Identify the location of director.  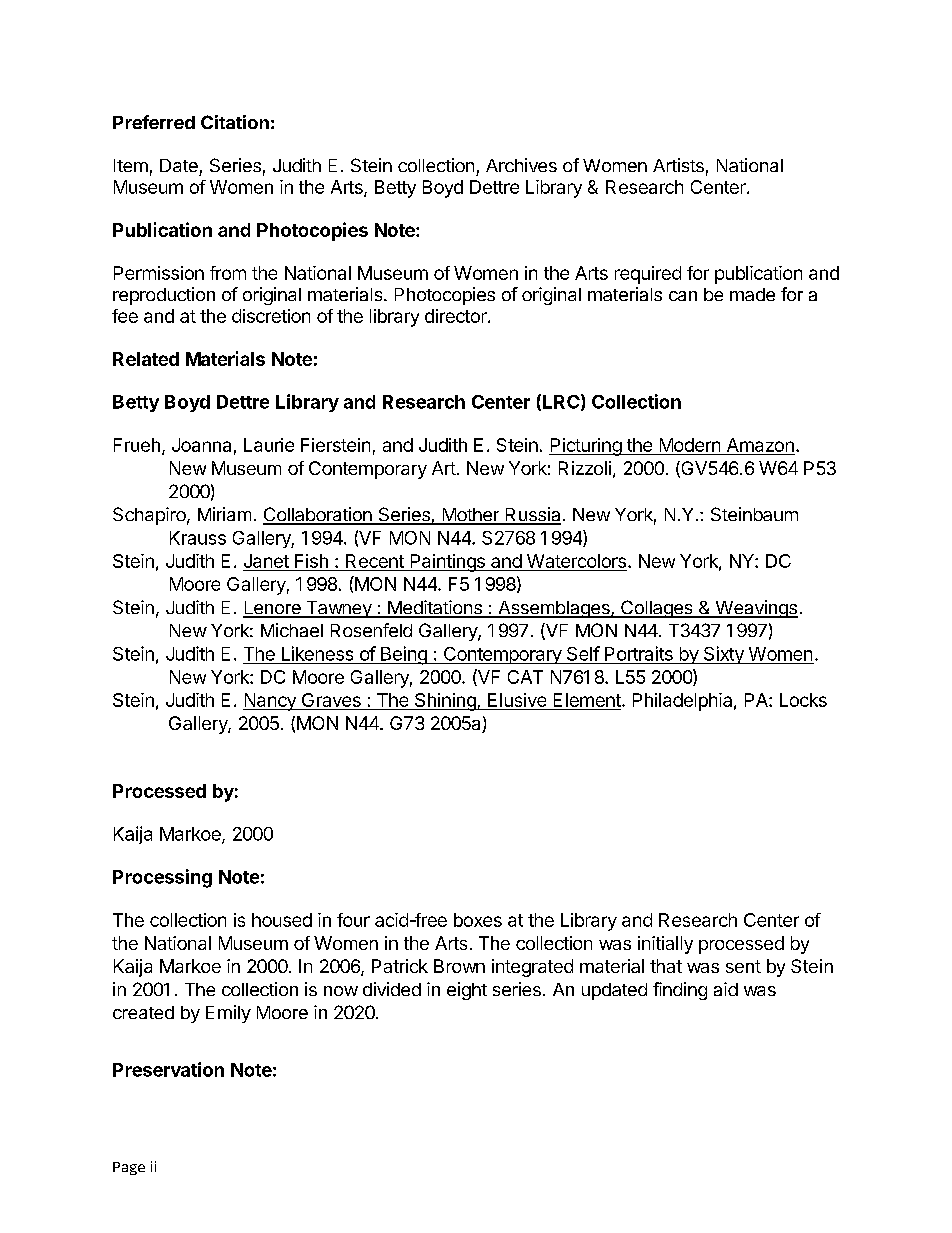
(457, 316).
